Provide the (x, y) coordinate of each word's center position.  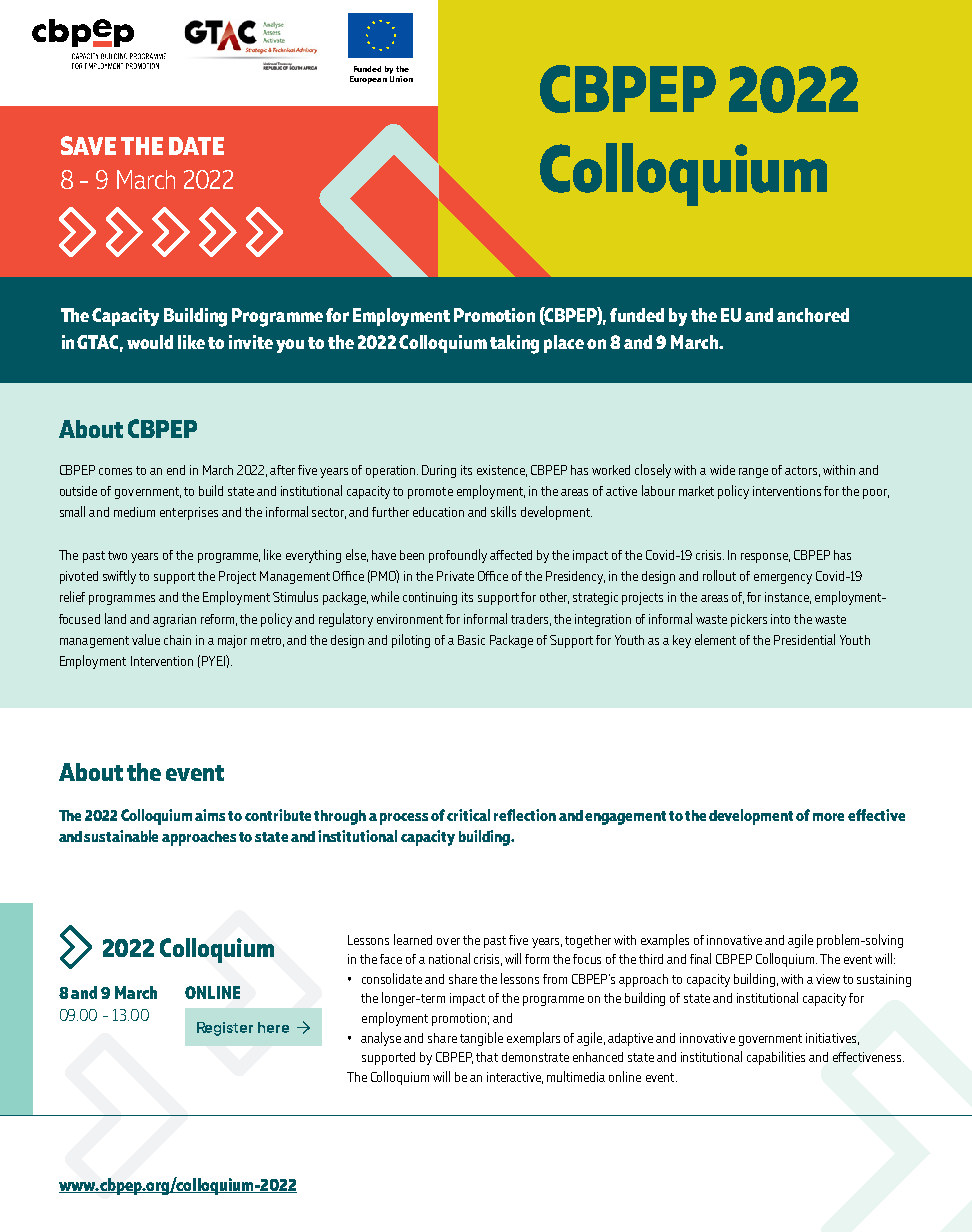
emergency (783, 579)
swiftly (119, 577)
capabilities (776, 1058)
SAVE (88, 145)
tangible (481, 1039)
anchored (813, 315)
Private (455, 576)
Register (225, 1029)
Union (401, 77)
